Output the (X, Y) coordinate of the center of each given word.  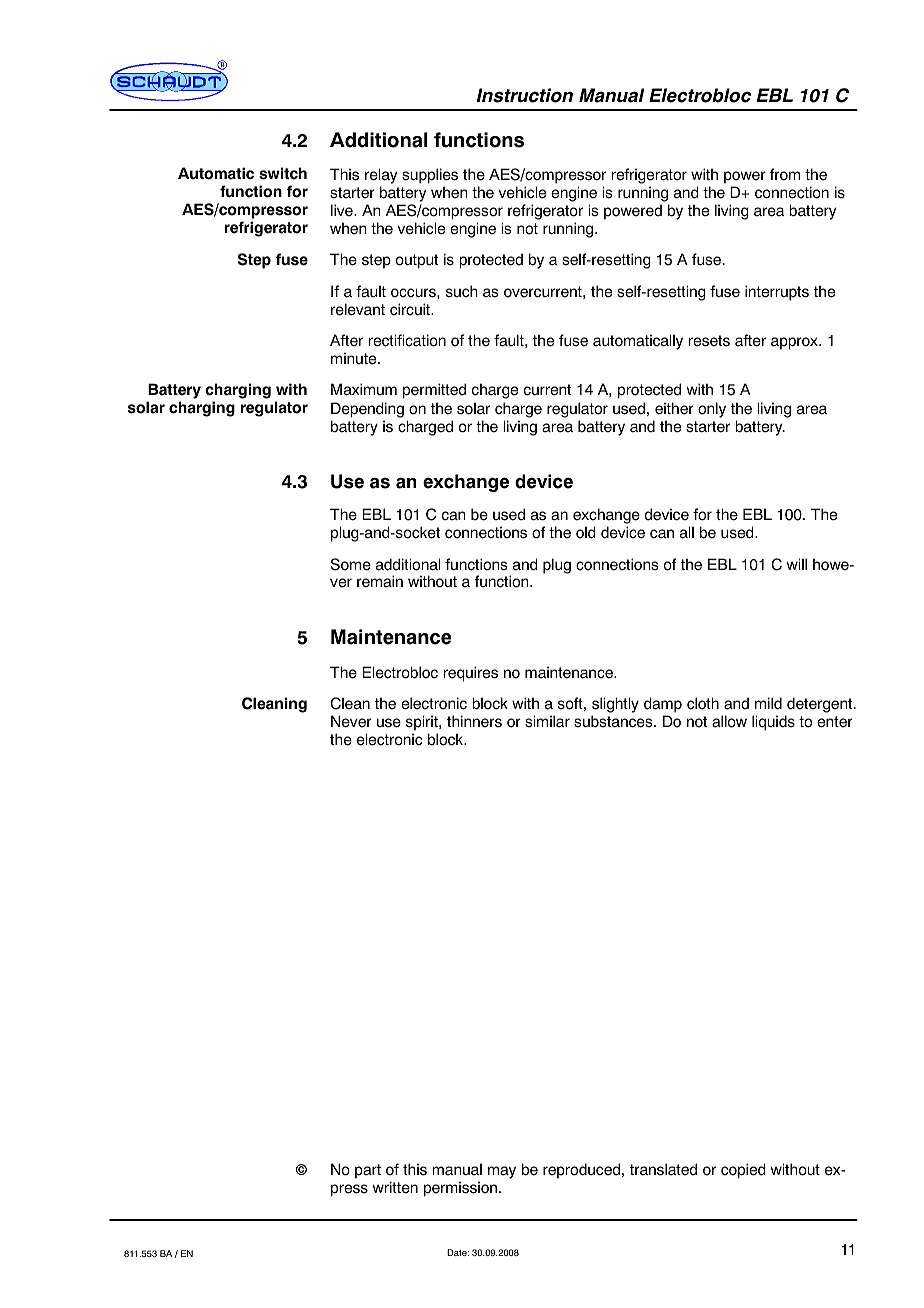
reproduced (581, 1170)
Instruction (525, 95)
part (368, 1171)
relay (381, 176)
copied (743, 1171)
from (784, 174)
